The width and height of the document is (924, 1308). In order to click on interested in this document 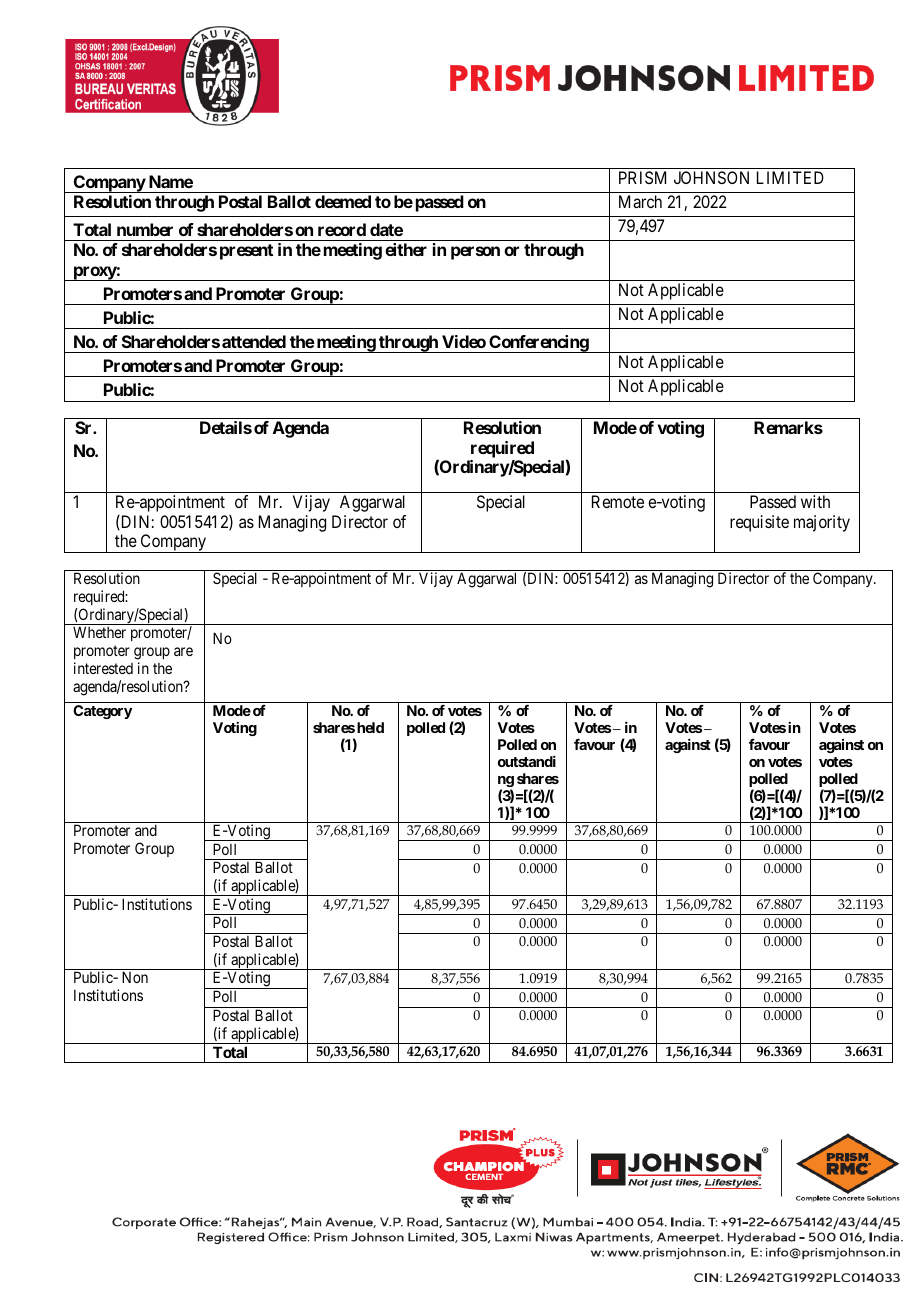, I will do `click(103, 668)`.
